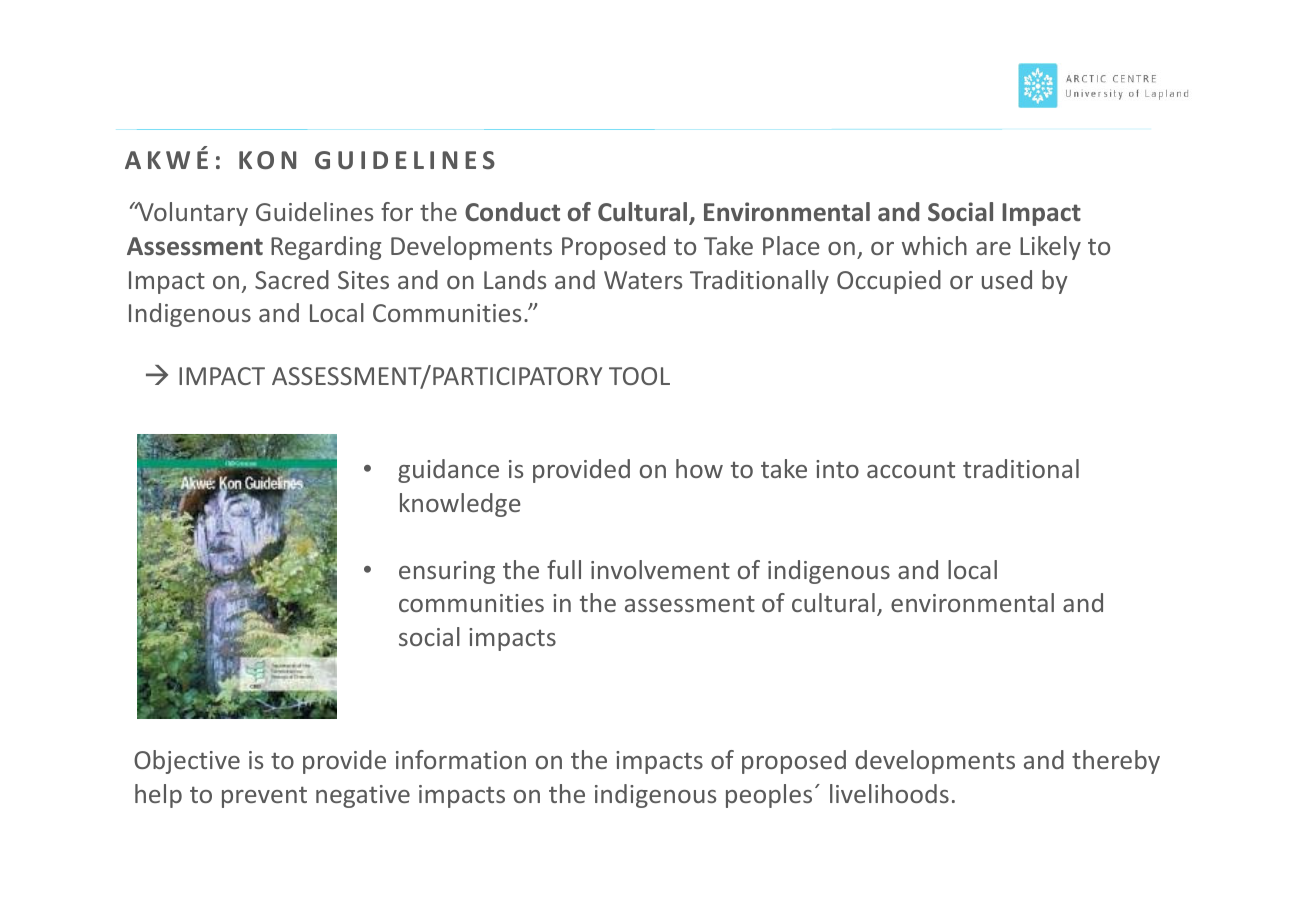 This screenshot has height=924, width=1308. Describe the element at coordinates (448, 471) in the screenshot. I see `guidance` at that location.
